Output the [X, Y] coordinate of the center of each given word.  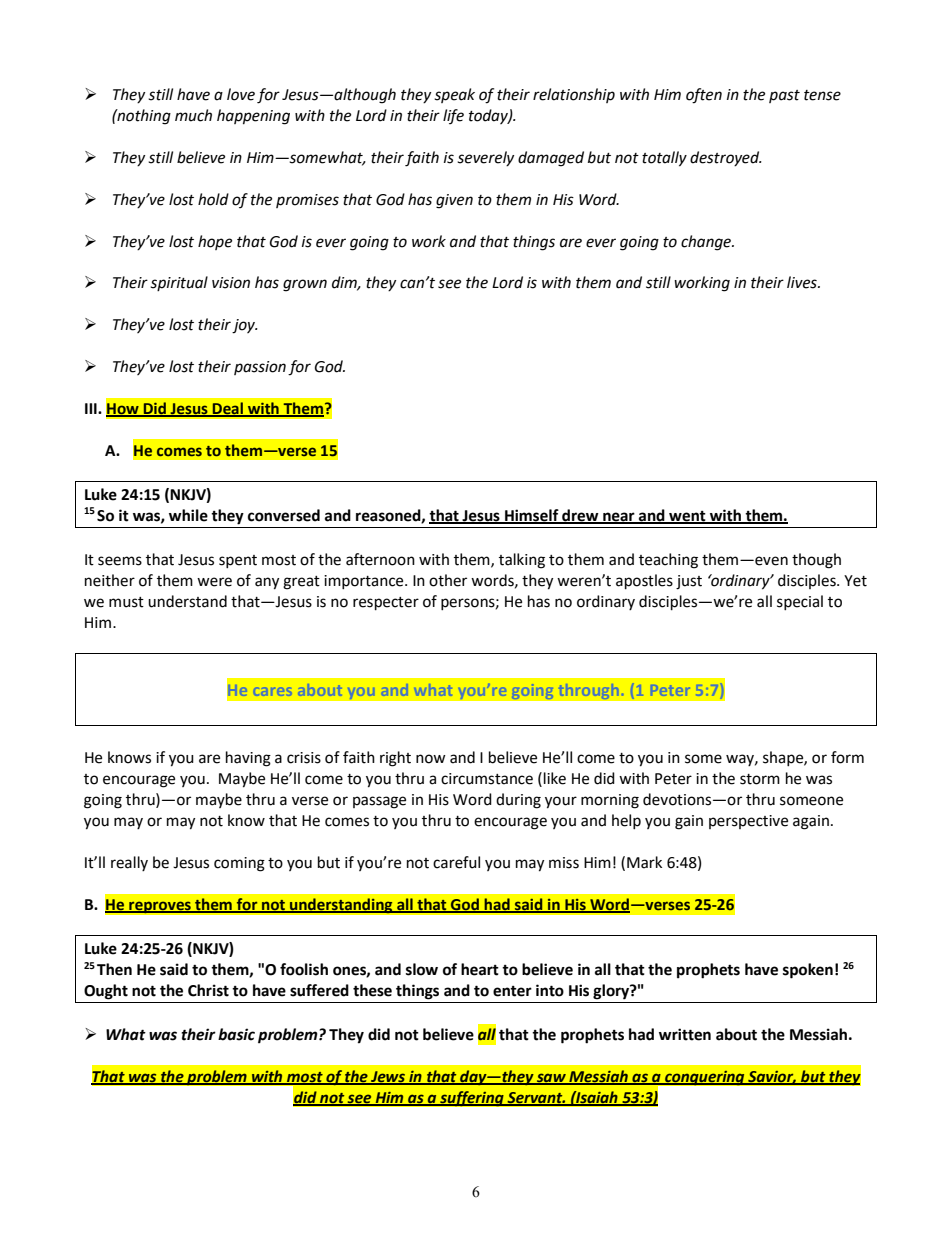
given [454, 201]
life [453, 116]
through [588, 691]
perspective [748, 822]
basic [236, 1034]
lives [803, 282]
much [193, 115]
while [188, 515]
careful [456, 862]
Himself [532, 516]
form [847, 757]
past [784, 96]
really [129, 863]
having [248, 759]
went [687, 517]
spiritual [179, 283]
